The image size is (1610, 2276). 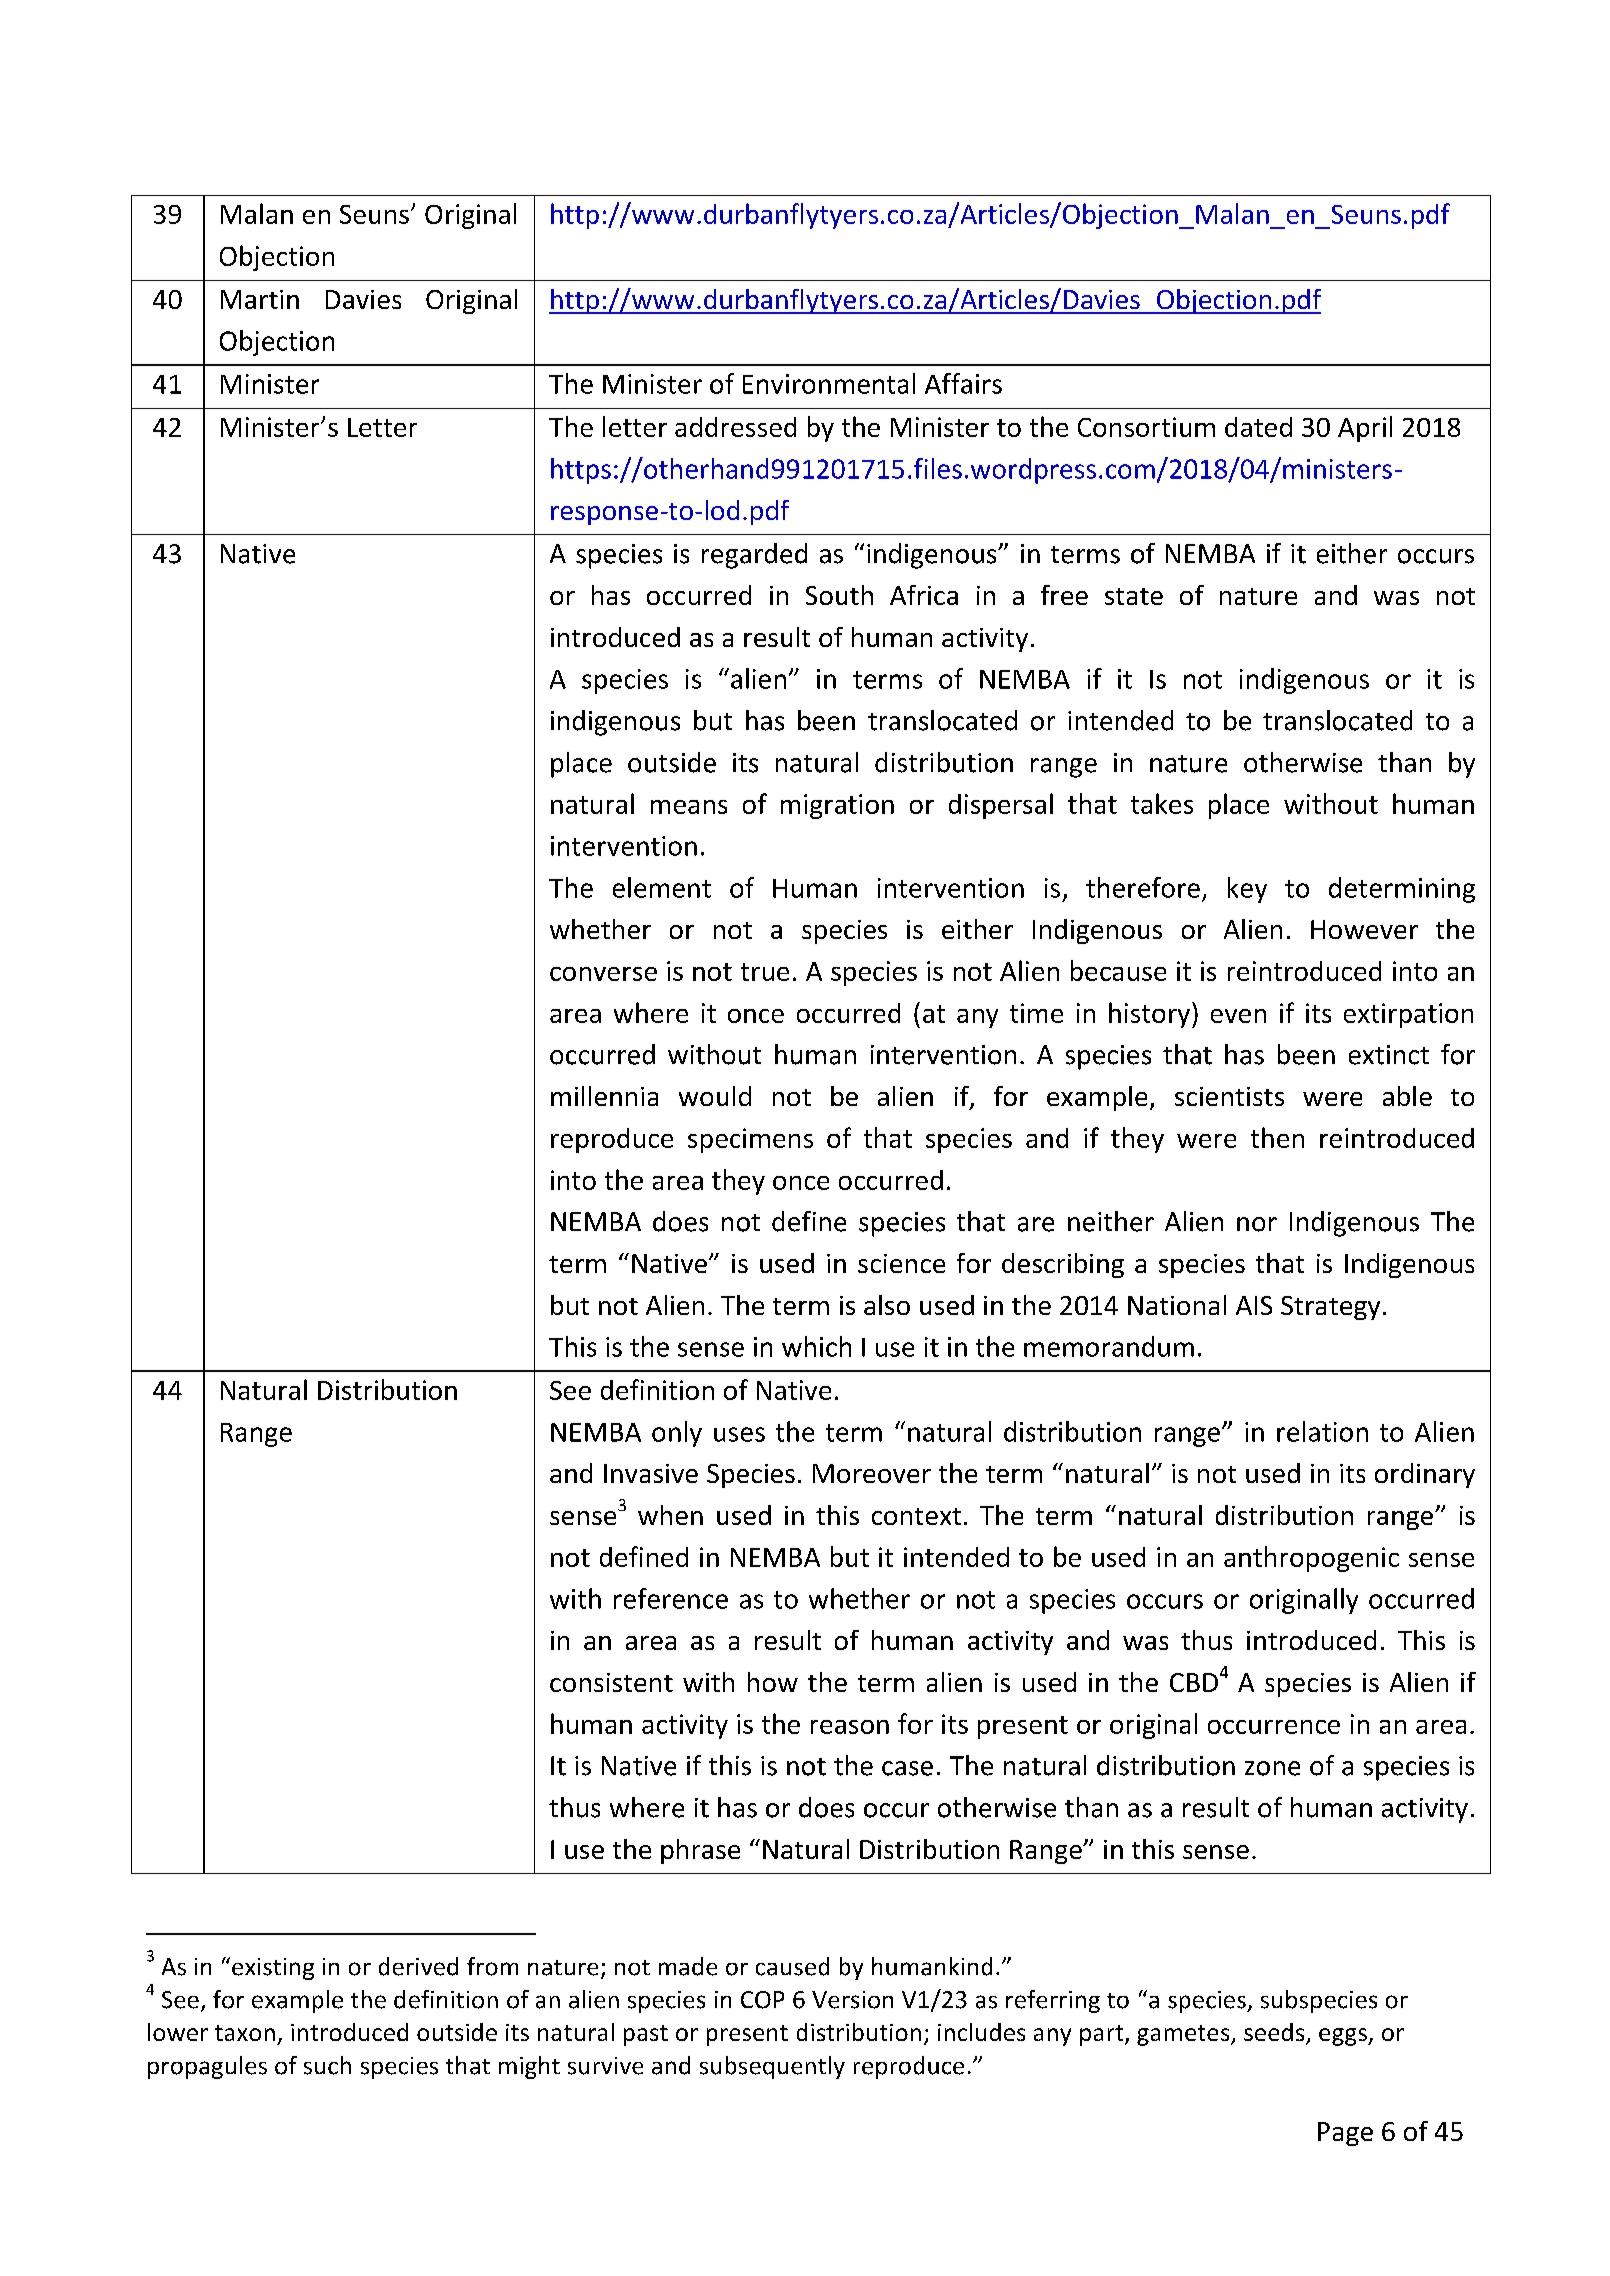 I want to click on specimens, so click(x=750, y=1140).
